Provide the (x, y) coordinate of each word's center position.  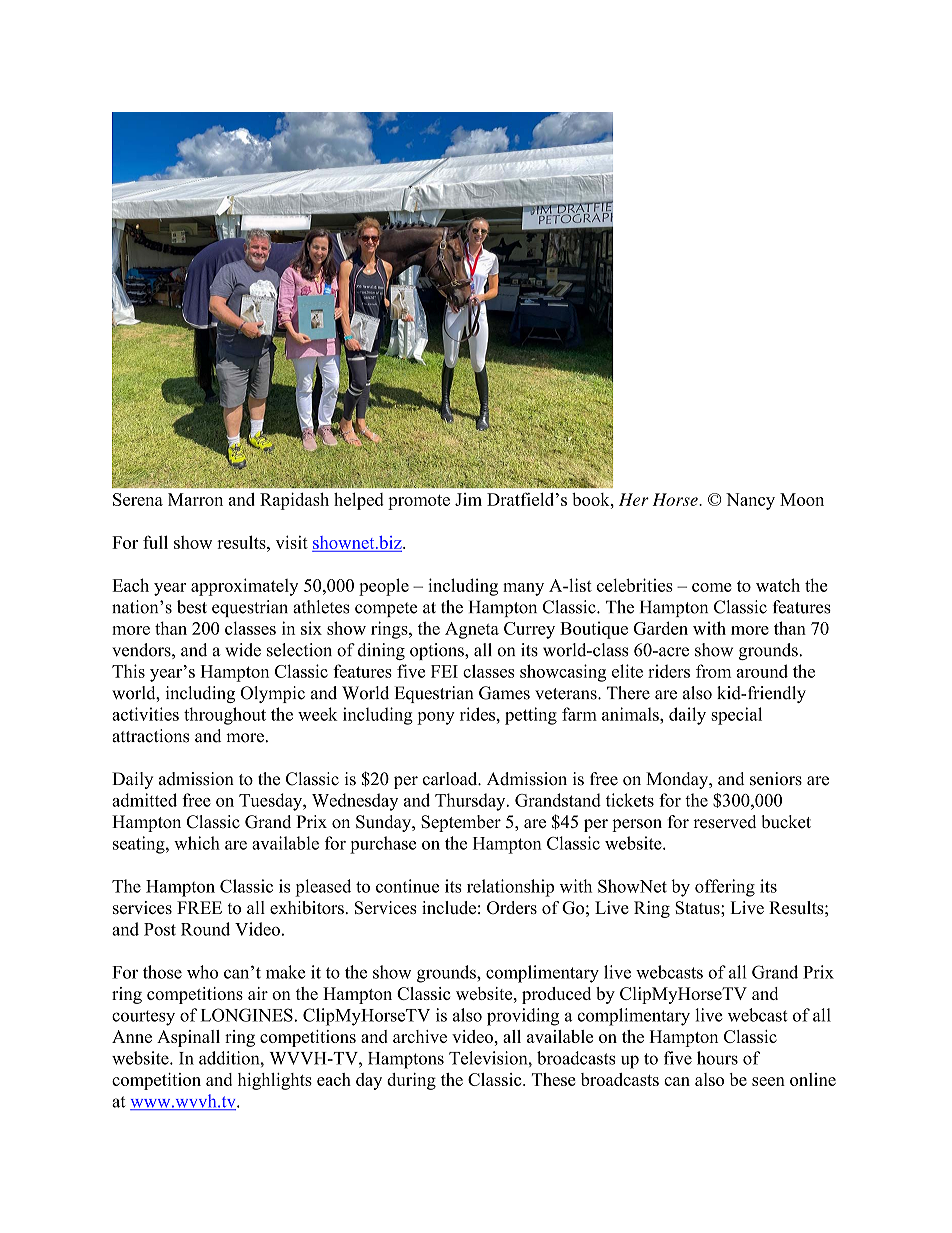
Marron (195, 499)
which (197, 843)
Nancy (750, 501)
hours (717, 1058)
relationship (510, 888)
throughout (225, 716)
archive (420, 1036)
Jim (468, 499)
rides (478, 714)
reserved (724, 822)
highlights (275, 1081)
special (736, 716)
